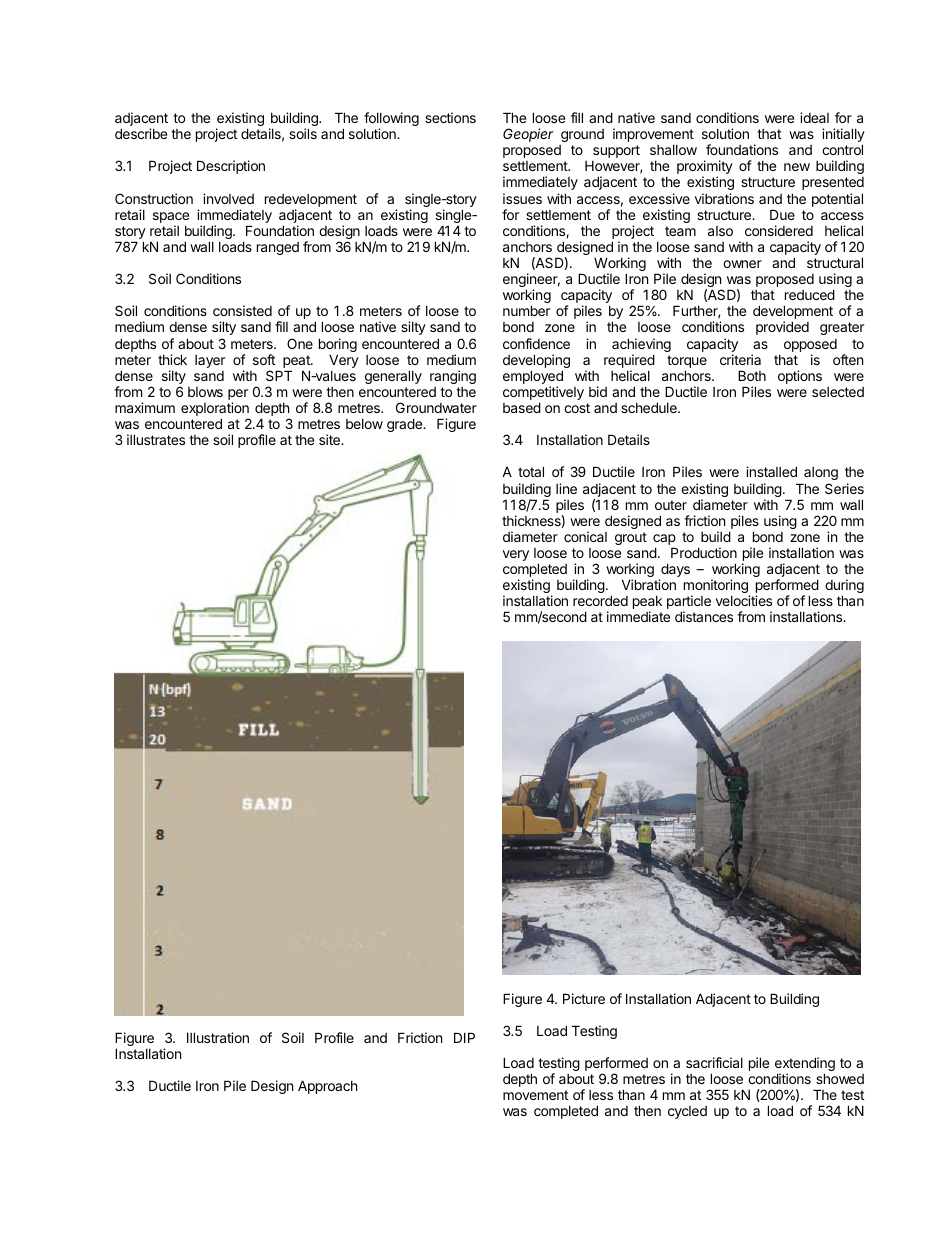 The width and height of the page is (952, 1233). I want to click on new, so click(797, 167).
